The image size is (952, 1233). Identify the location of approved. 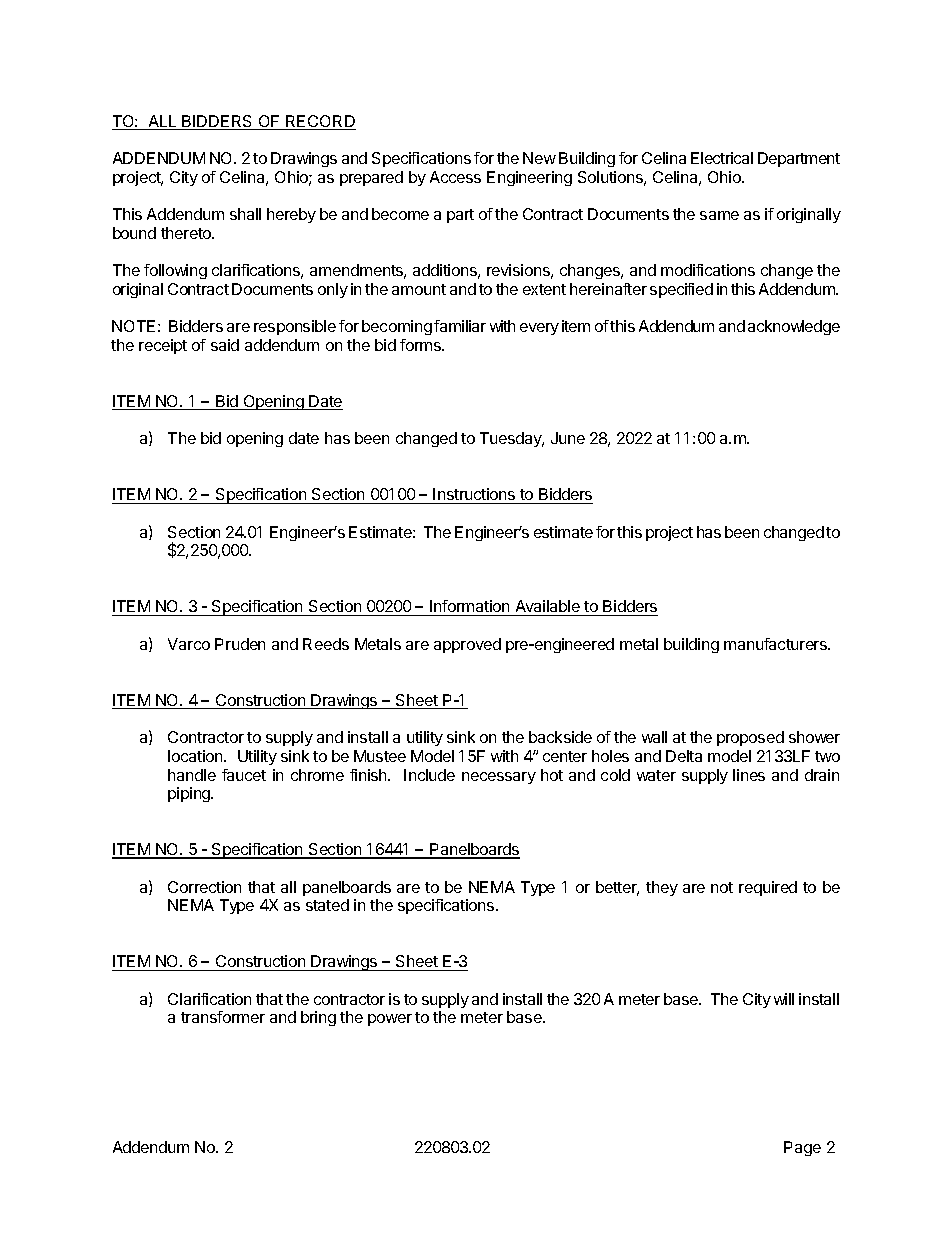
(467, 645).
